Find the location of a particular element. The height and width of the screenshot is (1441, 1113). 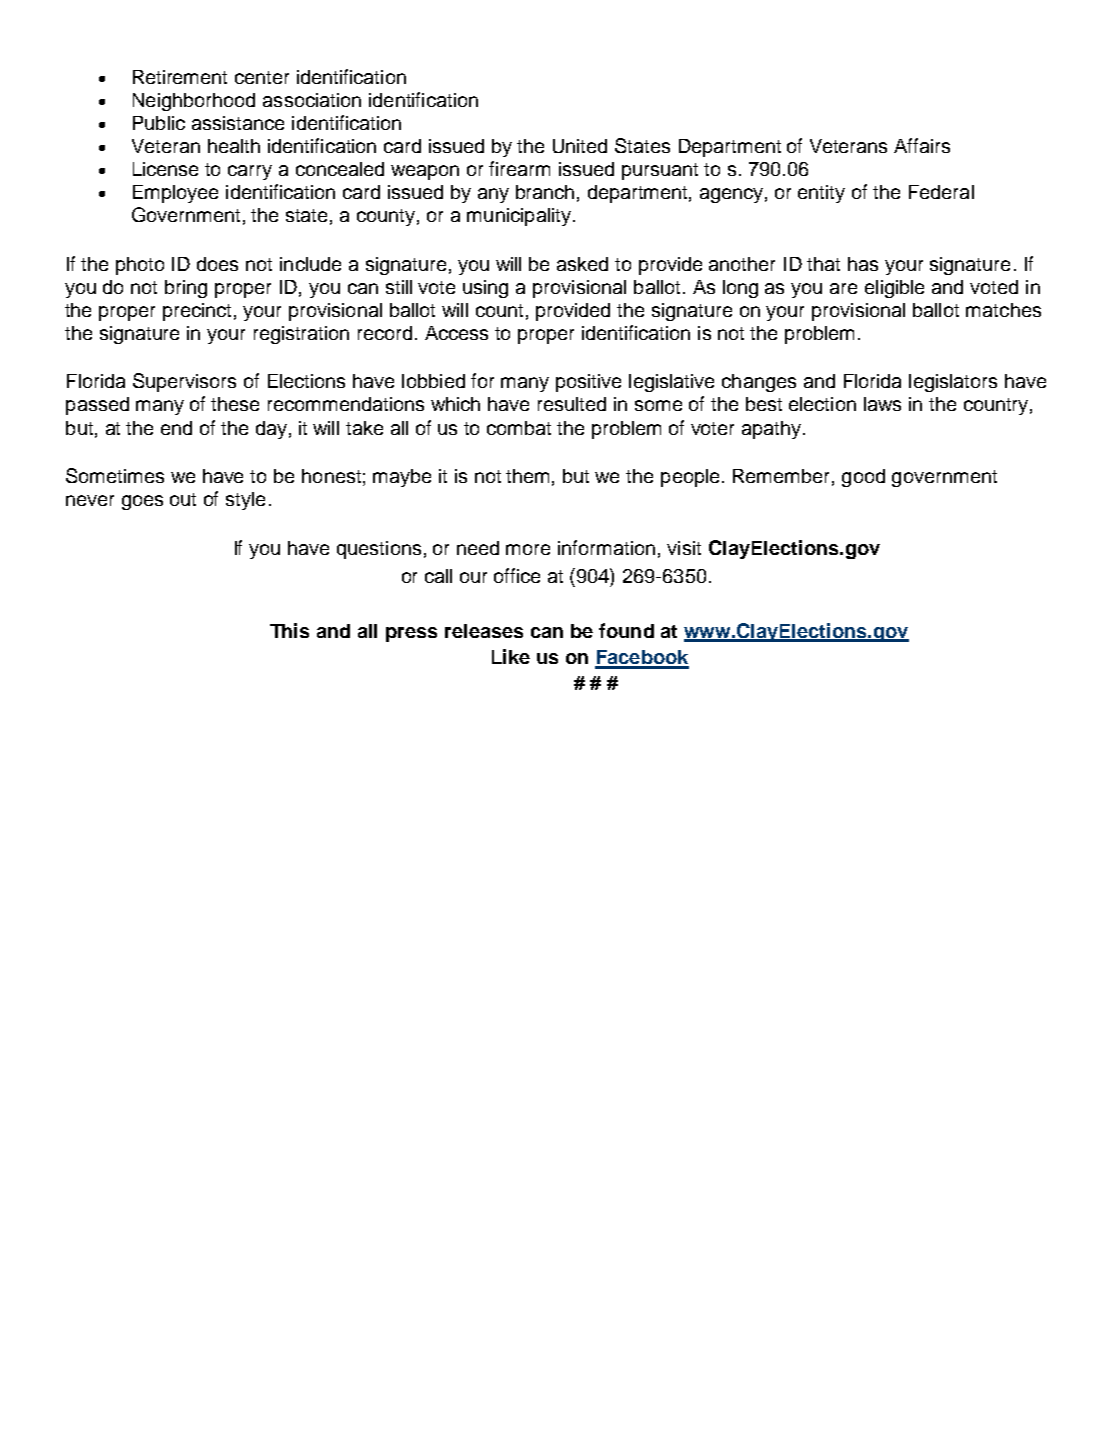

legislators is located at coordinates (953, 383).
